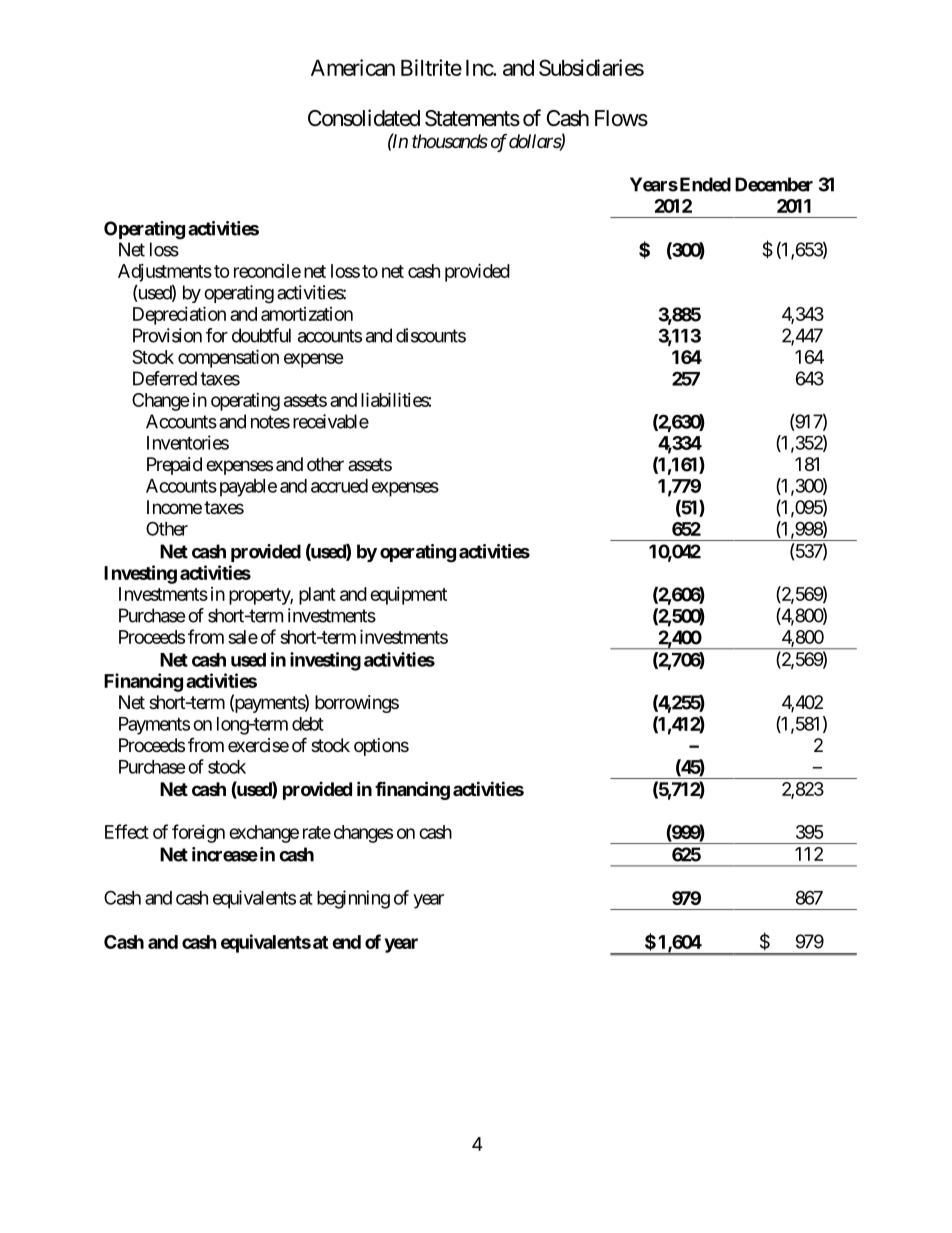 This screenshot has height=1233, width=952. Describe the element at coordinates (408, 596) in the screenshot. I see `equipment` at that location.
